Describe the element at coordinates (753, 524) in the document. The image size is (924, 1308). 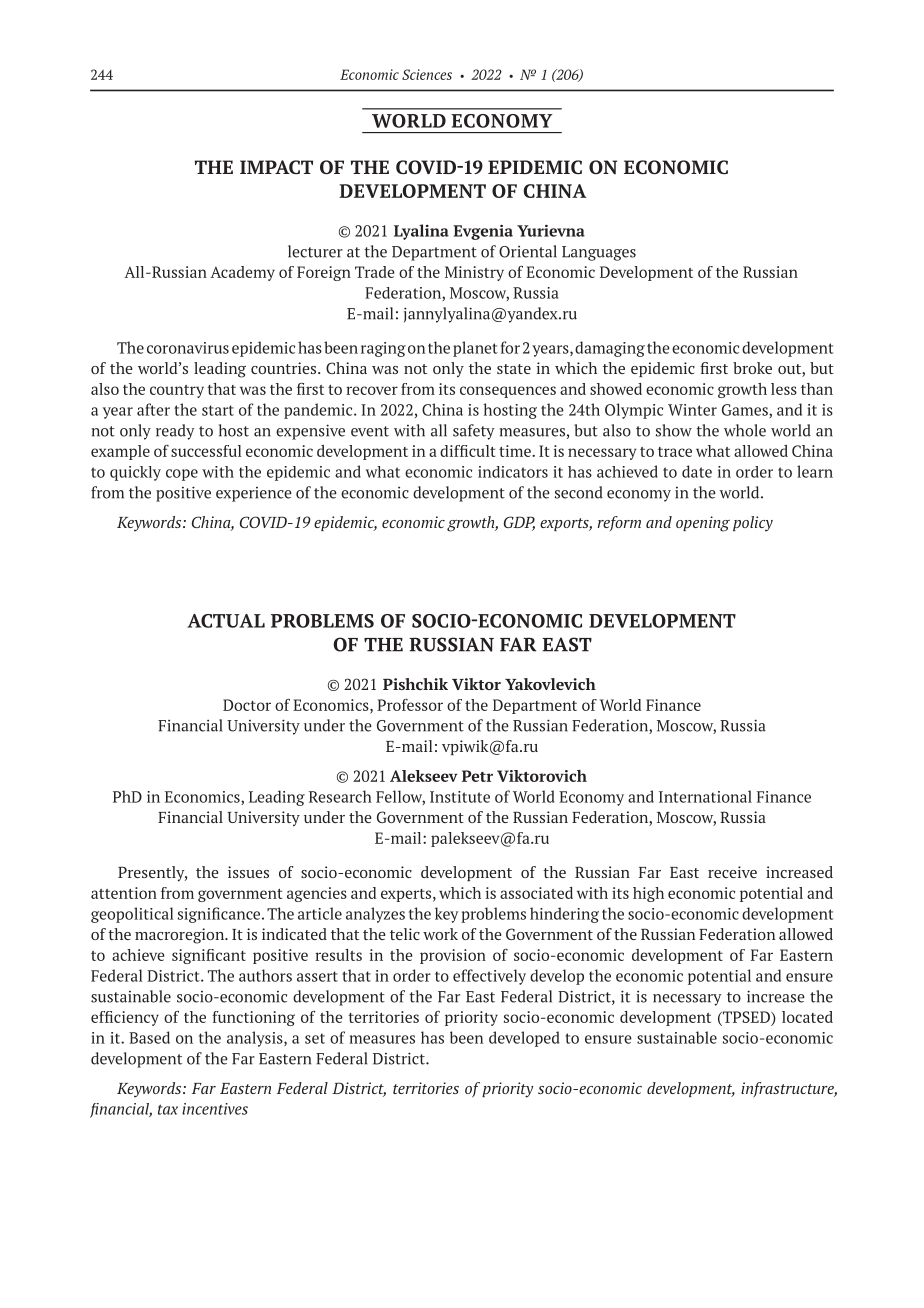
I see `policy` at that location.
